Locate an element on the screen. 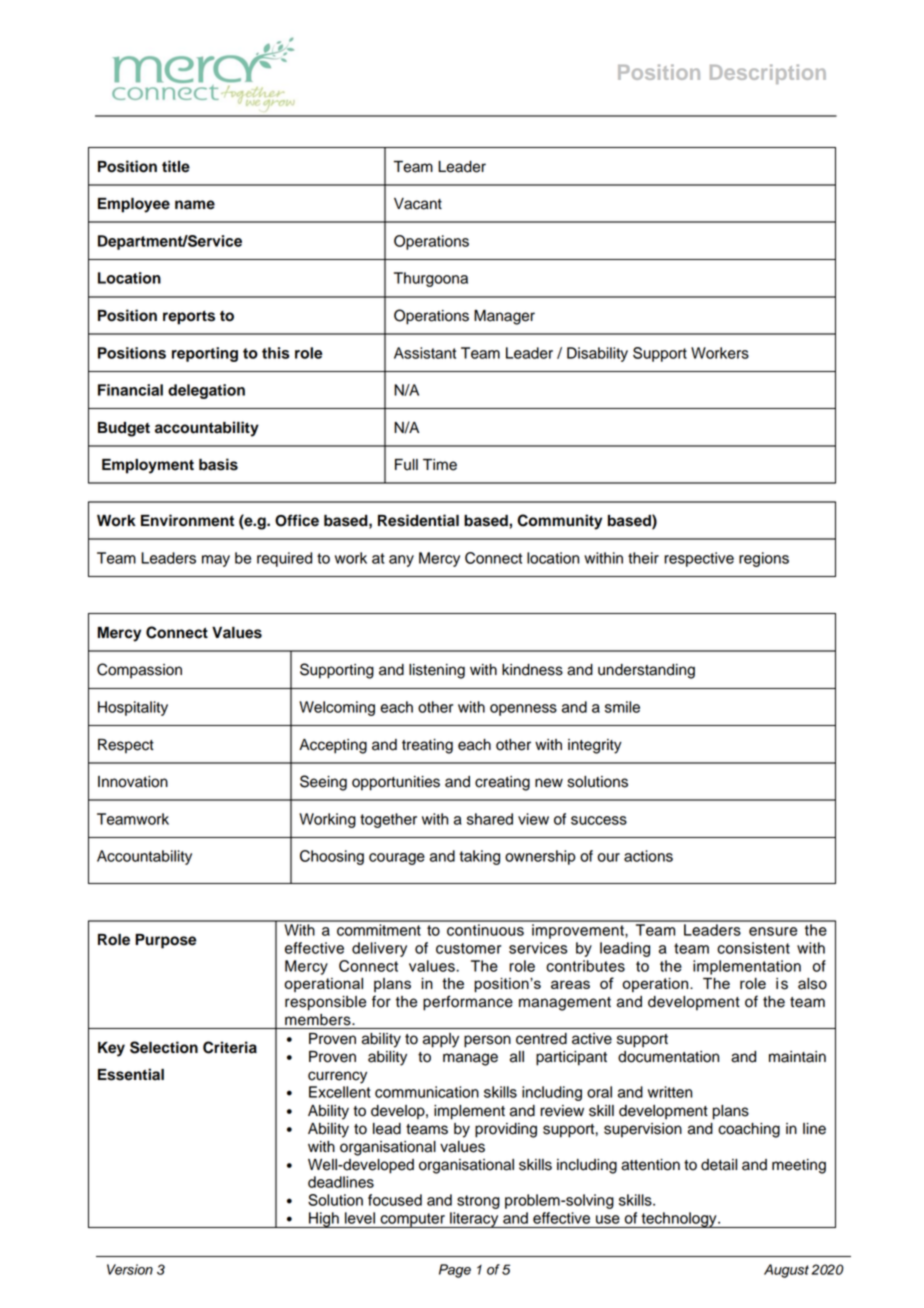  regions is located at coordinates (764, 559).
